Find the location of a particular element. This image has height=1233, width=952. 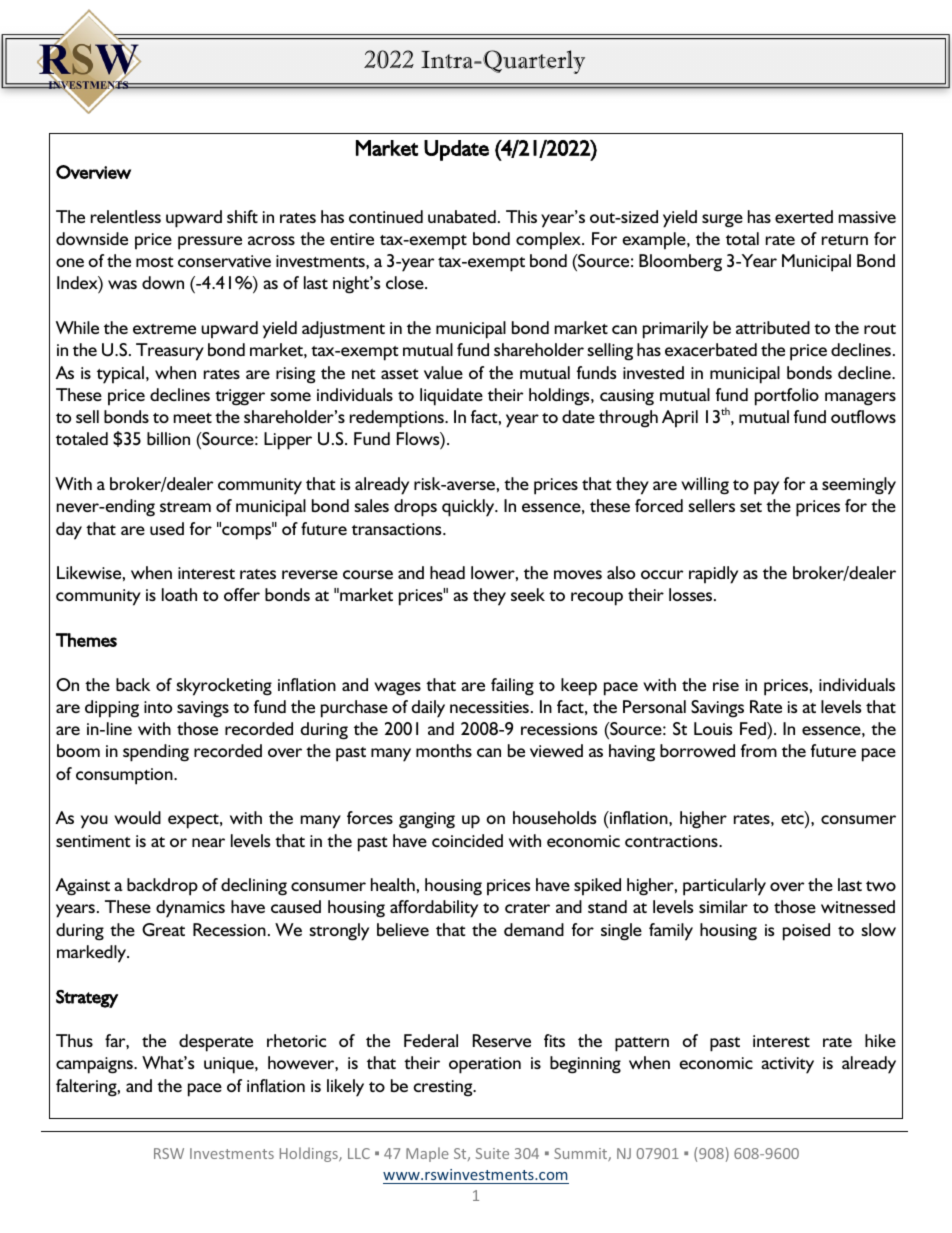

exerted is located at coordinates (804, 216).
